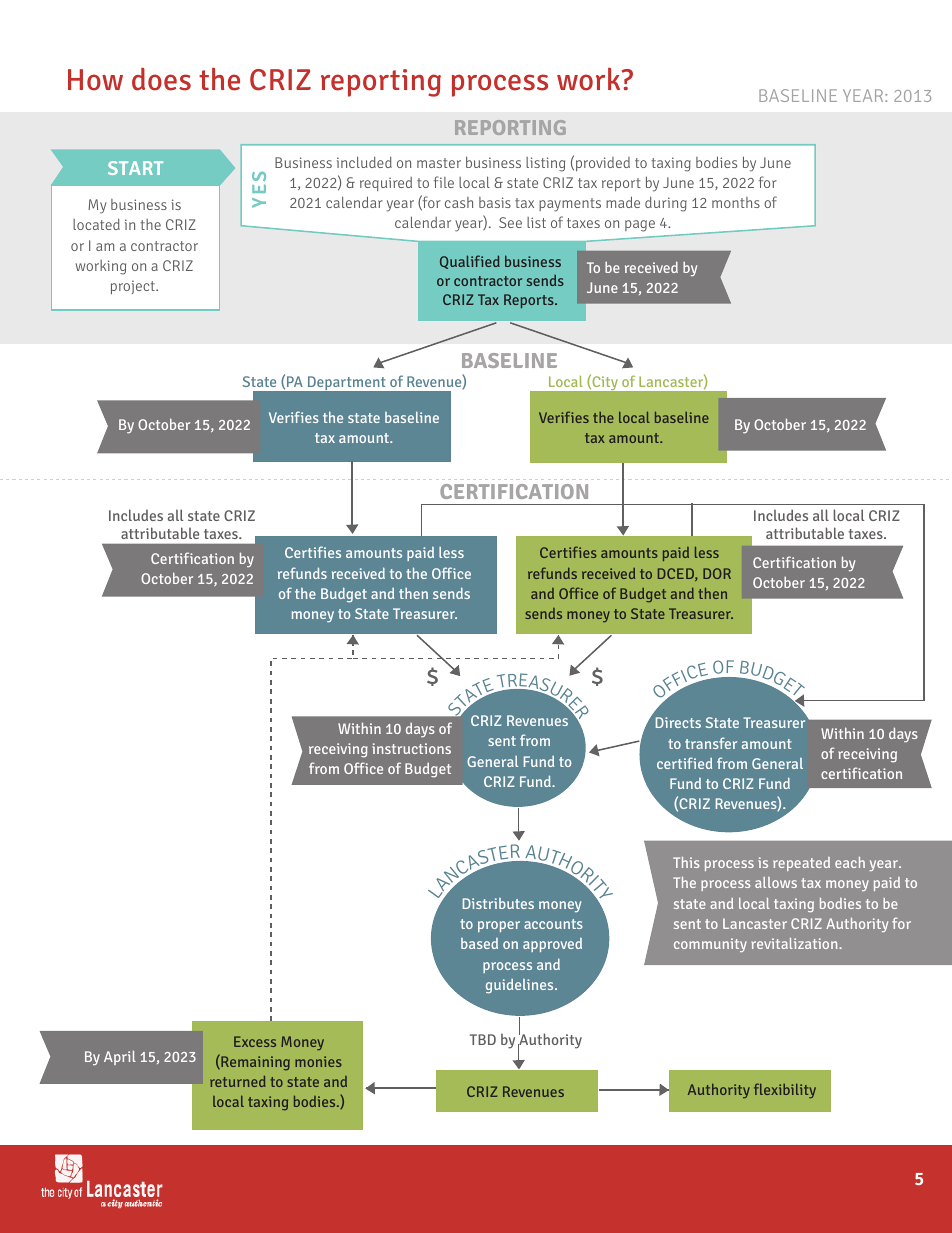 This document has width=952, height=1233. What do you see at coordinates (785, 1090) in the document?
I see `flexibility` at bounding box center [785, 1090].
